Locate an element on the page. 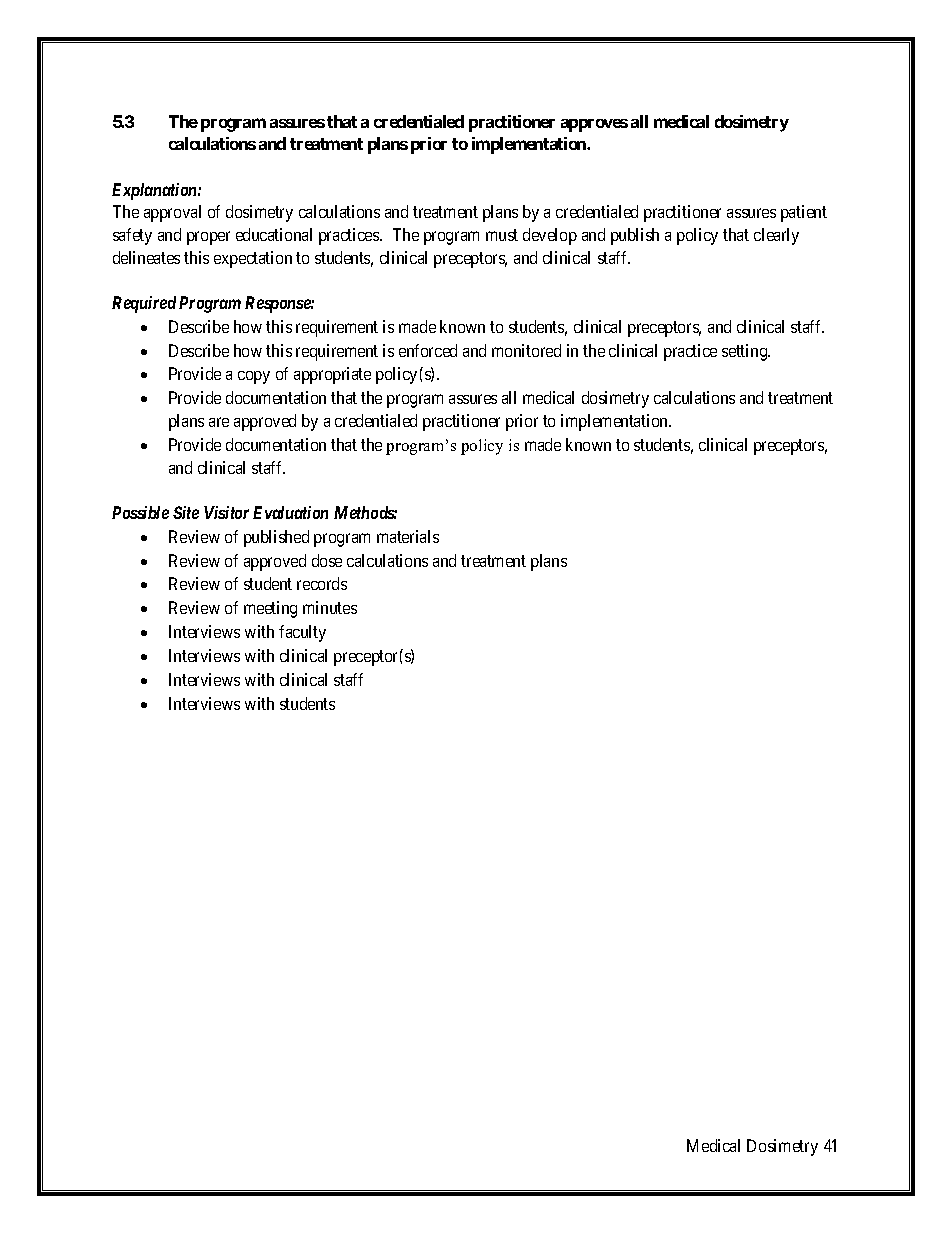 This page has width=952, height=1233. minutes is located at coordinates (330, 607).
